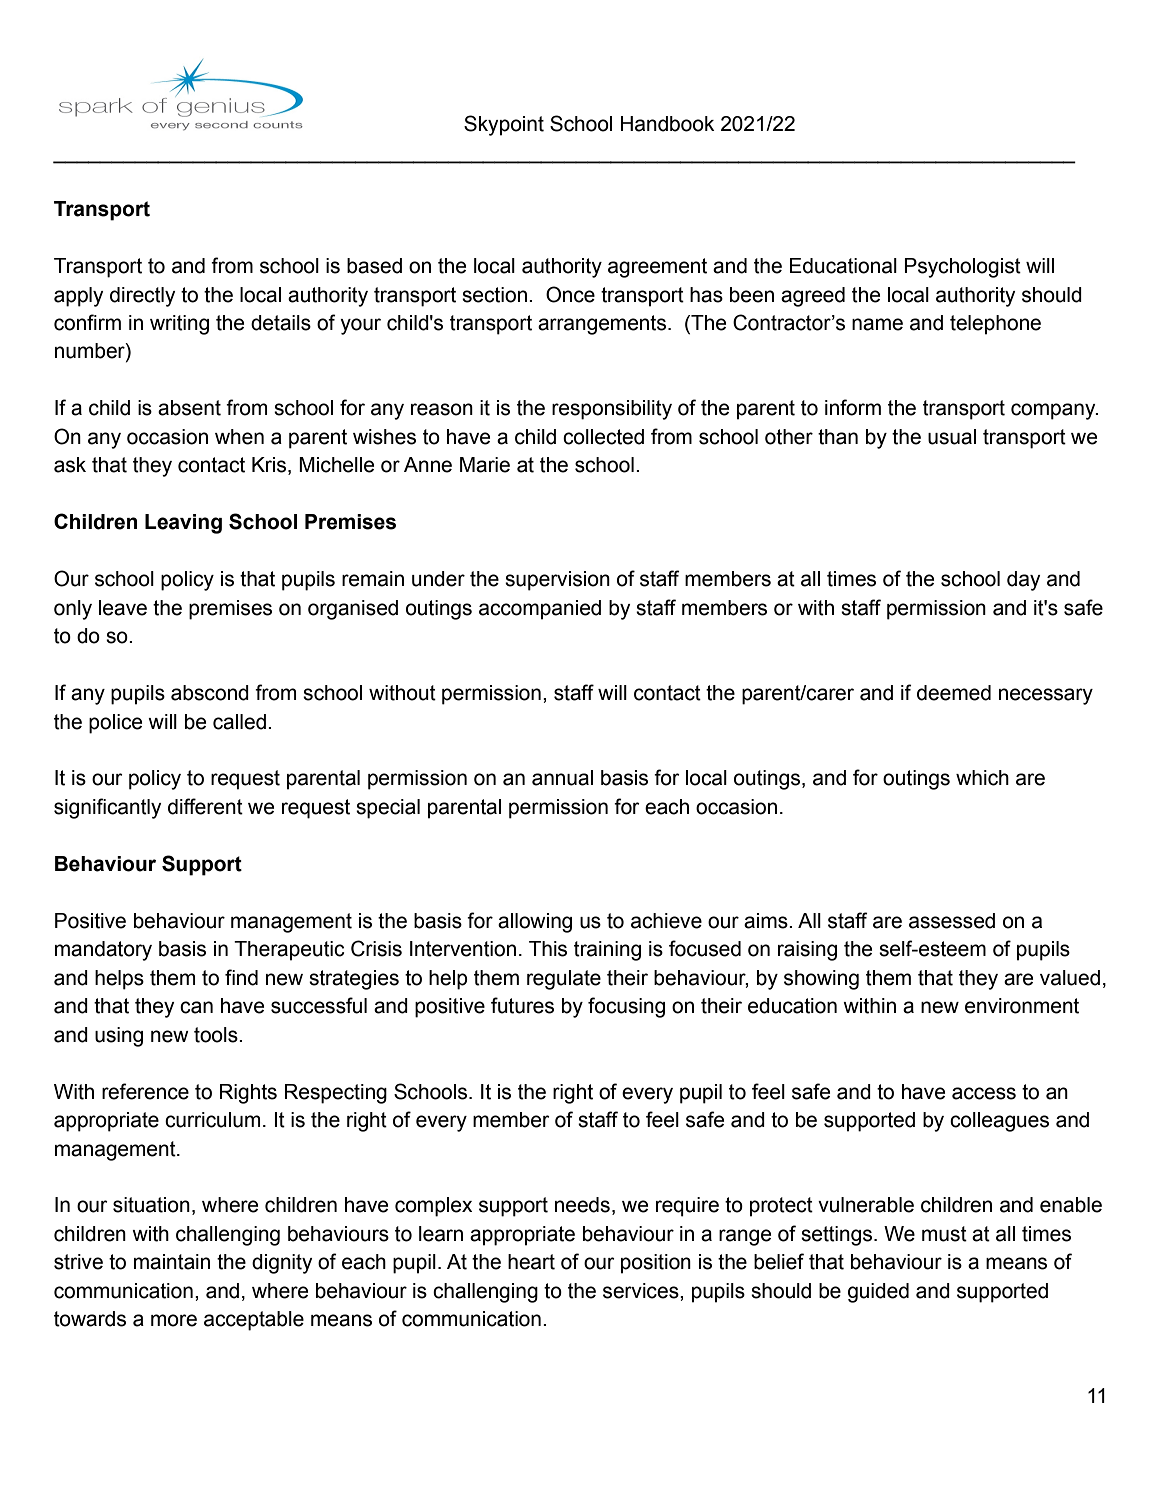  I want to click on absent, so click(189, 408).
